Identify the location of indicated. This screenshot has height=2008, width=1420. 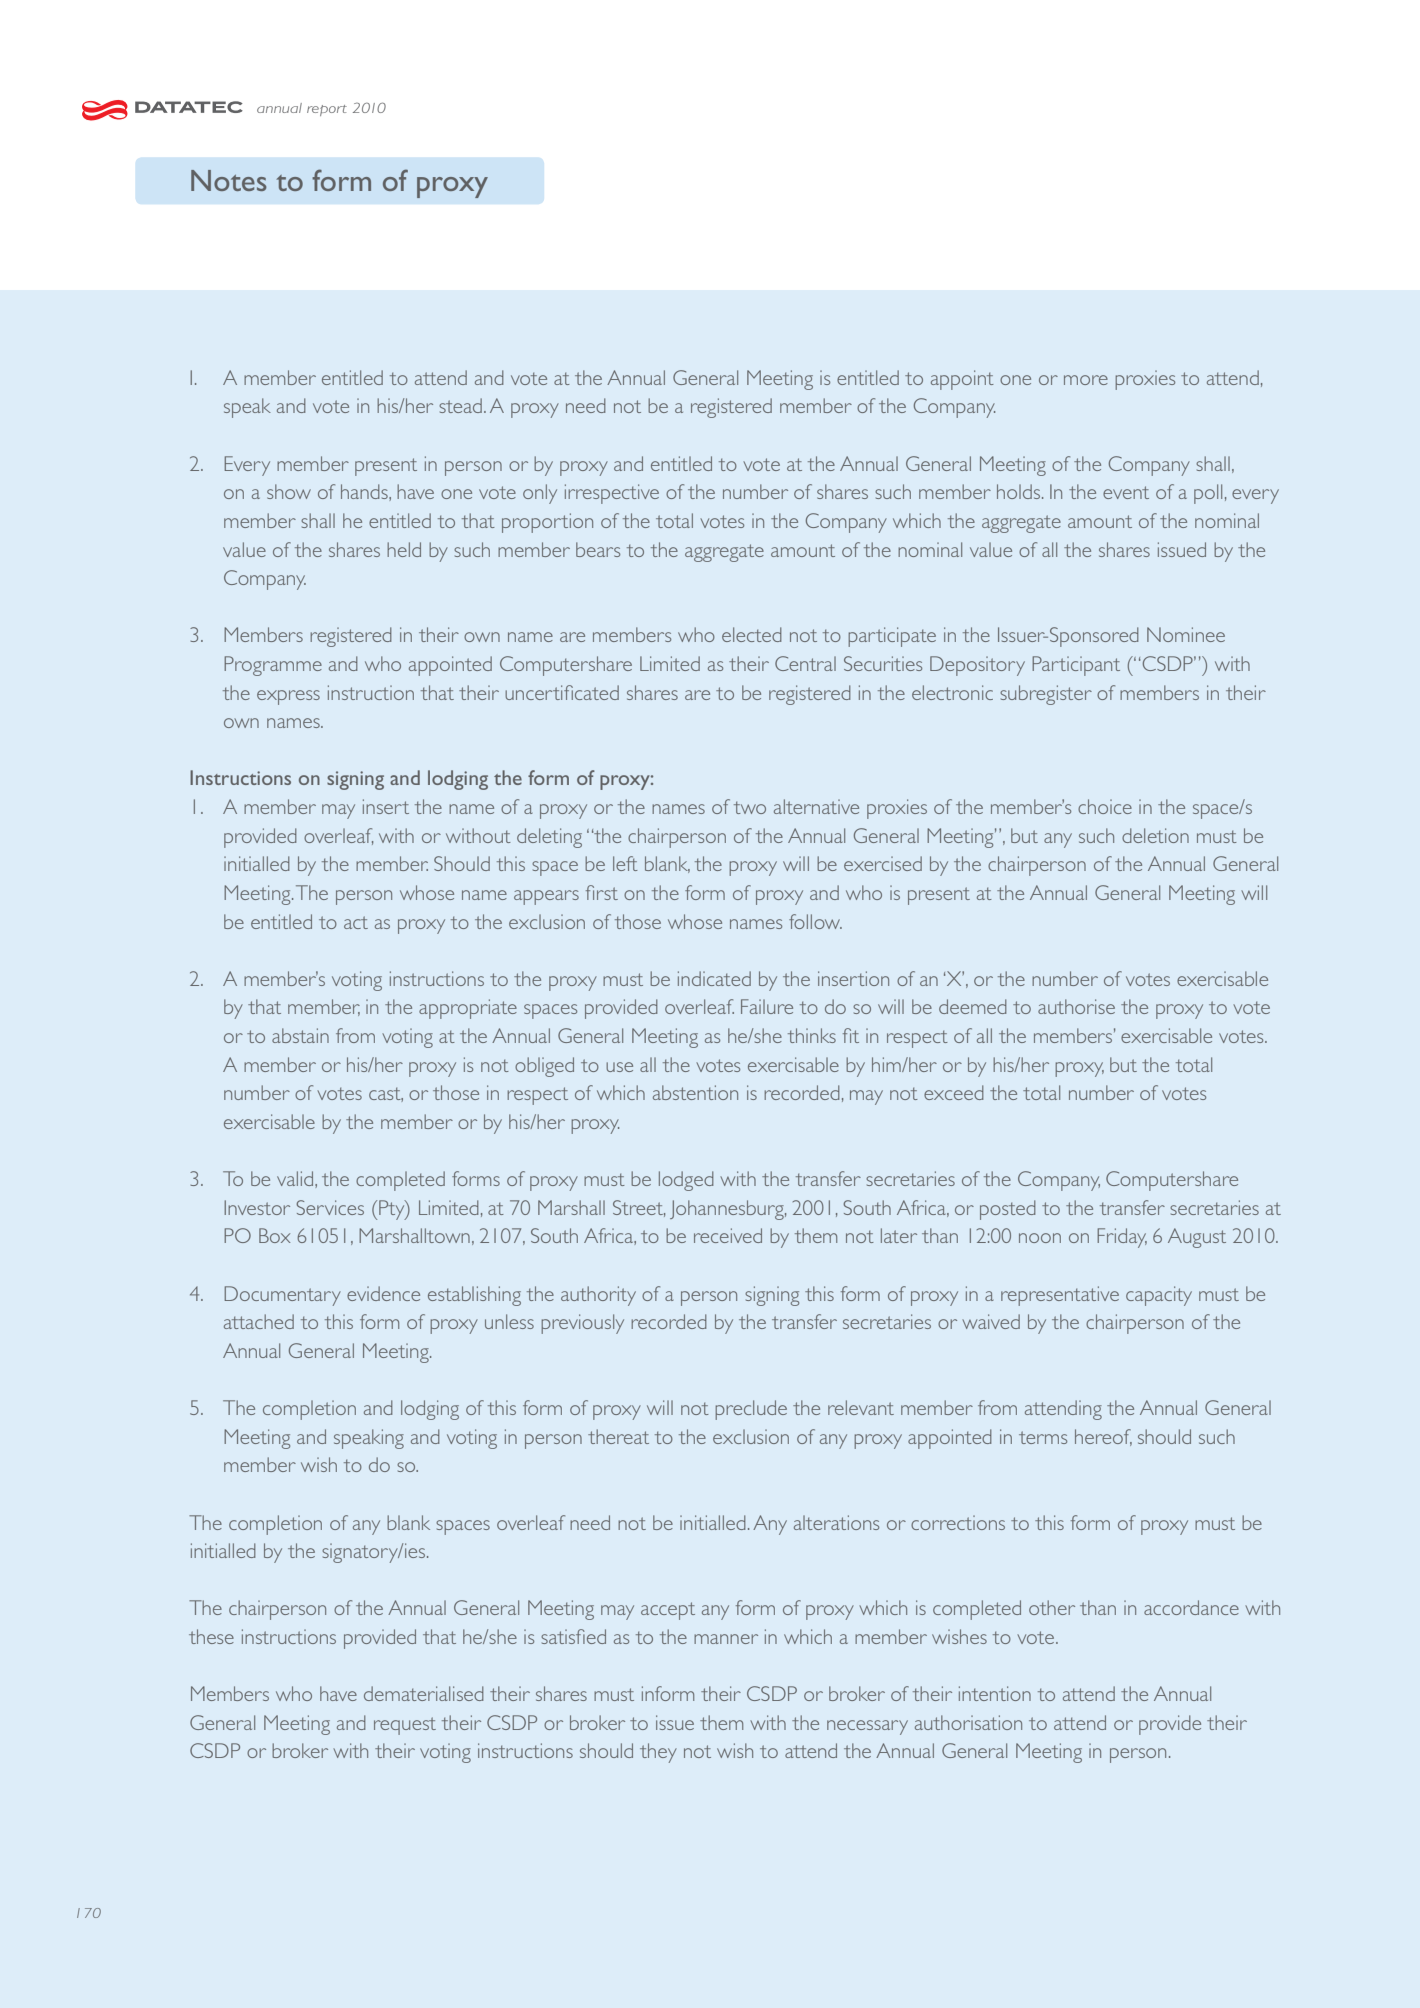
(714, 978).
